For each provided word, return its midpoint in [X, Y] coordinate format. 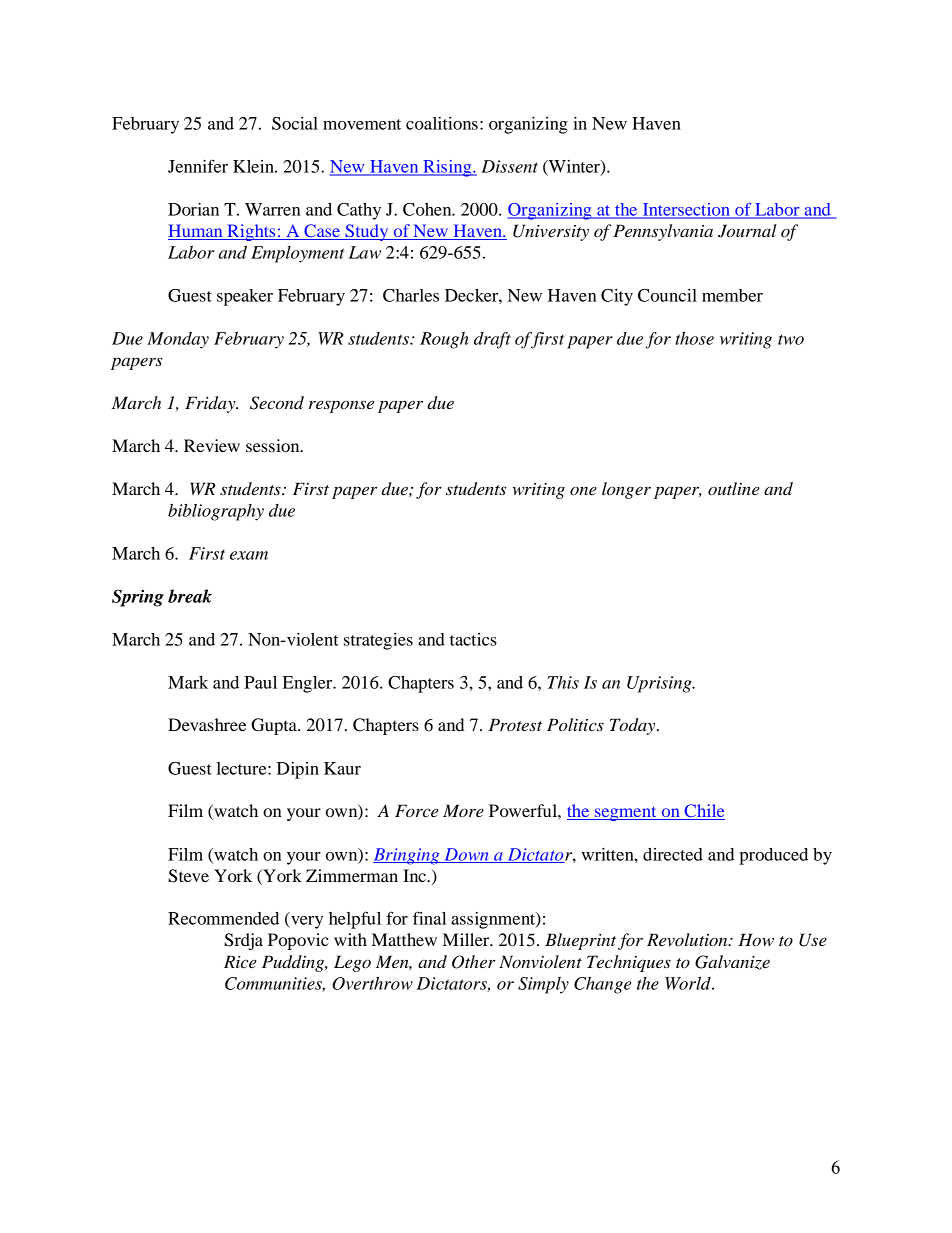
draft [492, 340]
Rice [240, 961]
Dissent [509, 166]
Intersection [686, 210]
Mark [188, 682]
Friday [211, 404]
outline [733, 488]
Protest [515, 724]
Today [634, 726]
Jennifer [198, 166]
